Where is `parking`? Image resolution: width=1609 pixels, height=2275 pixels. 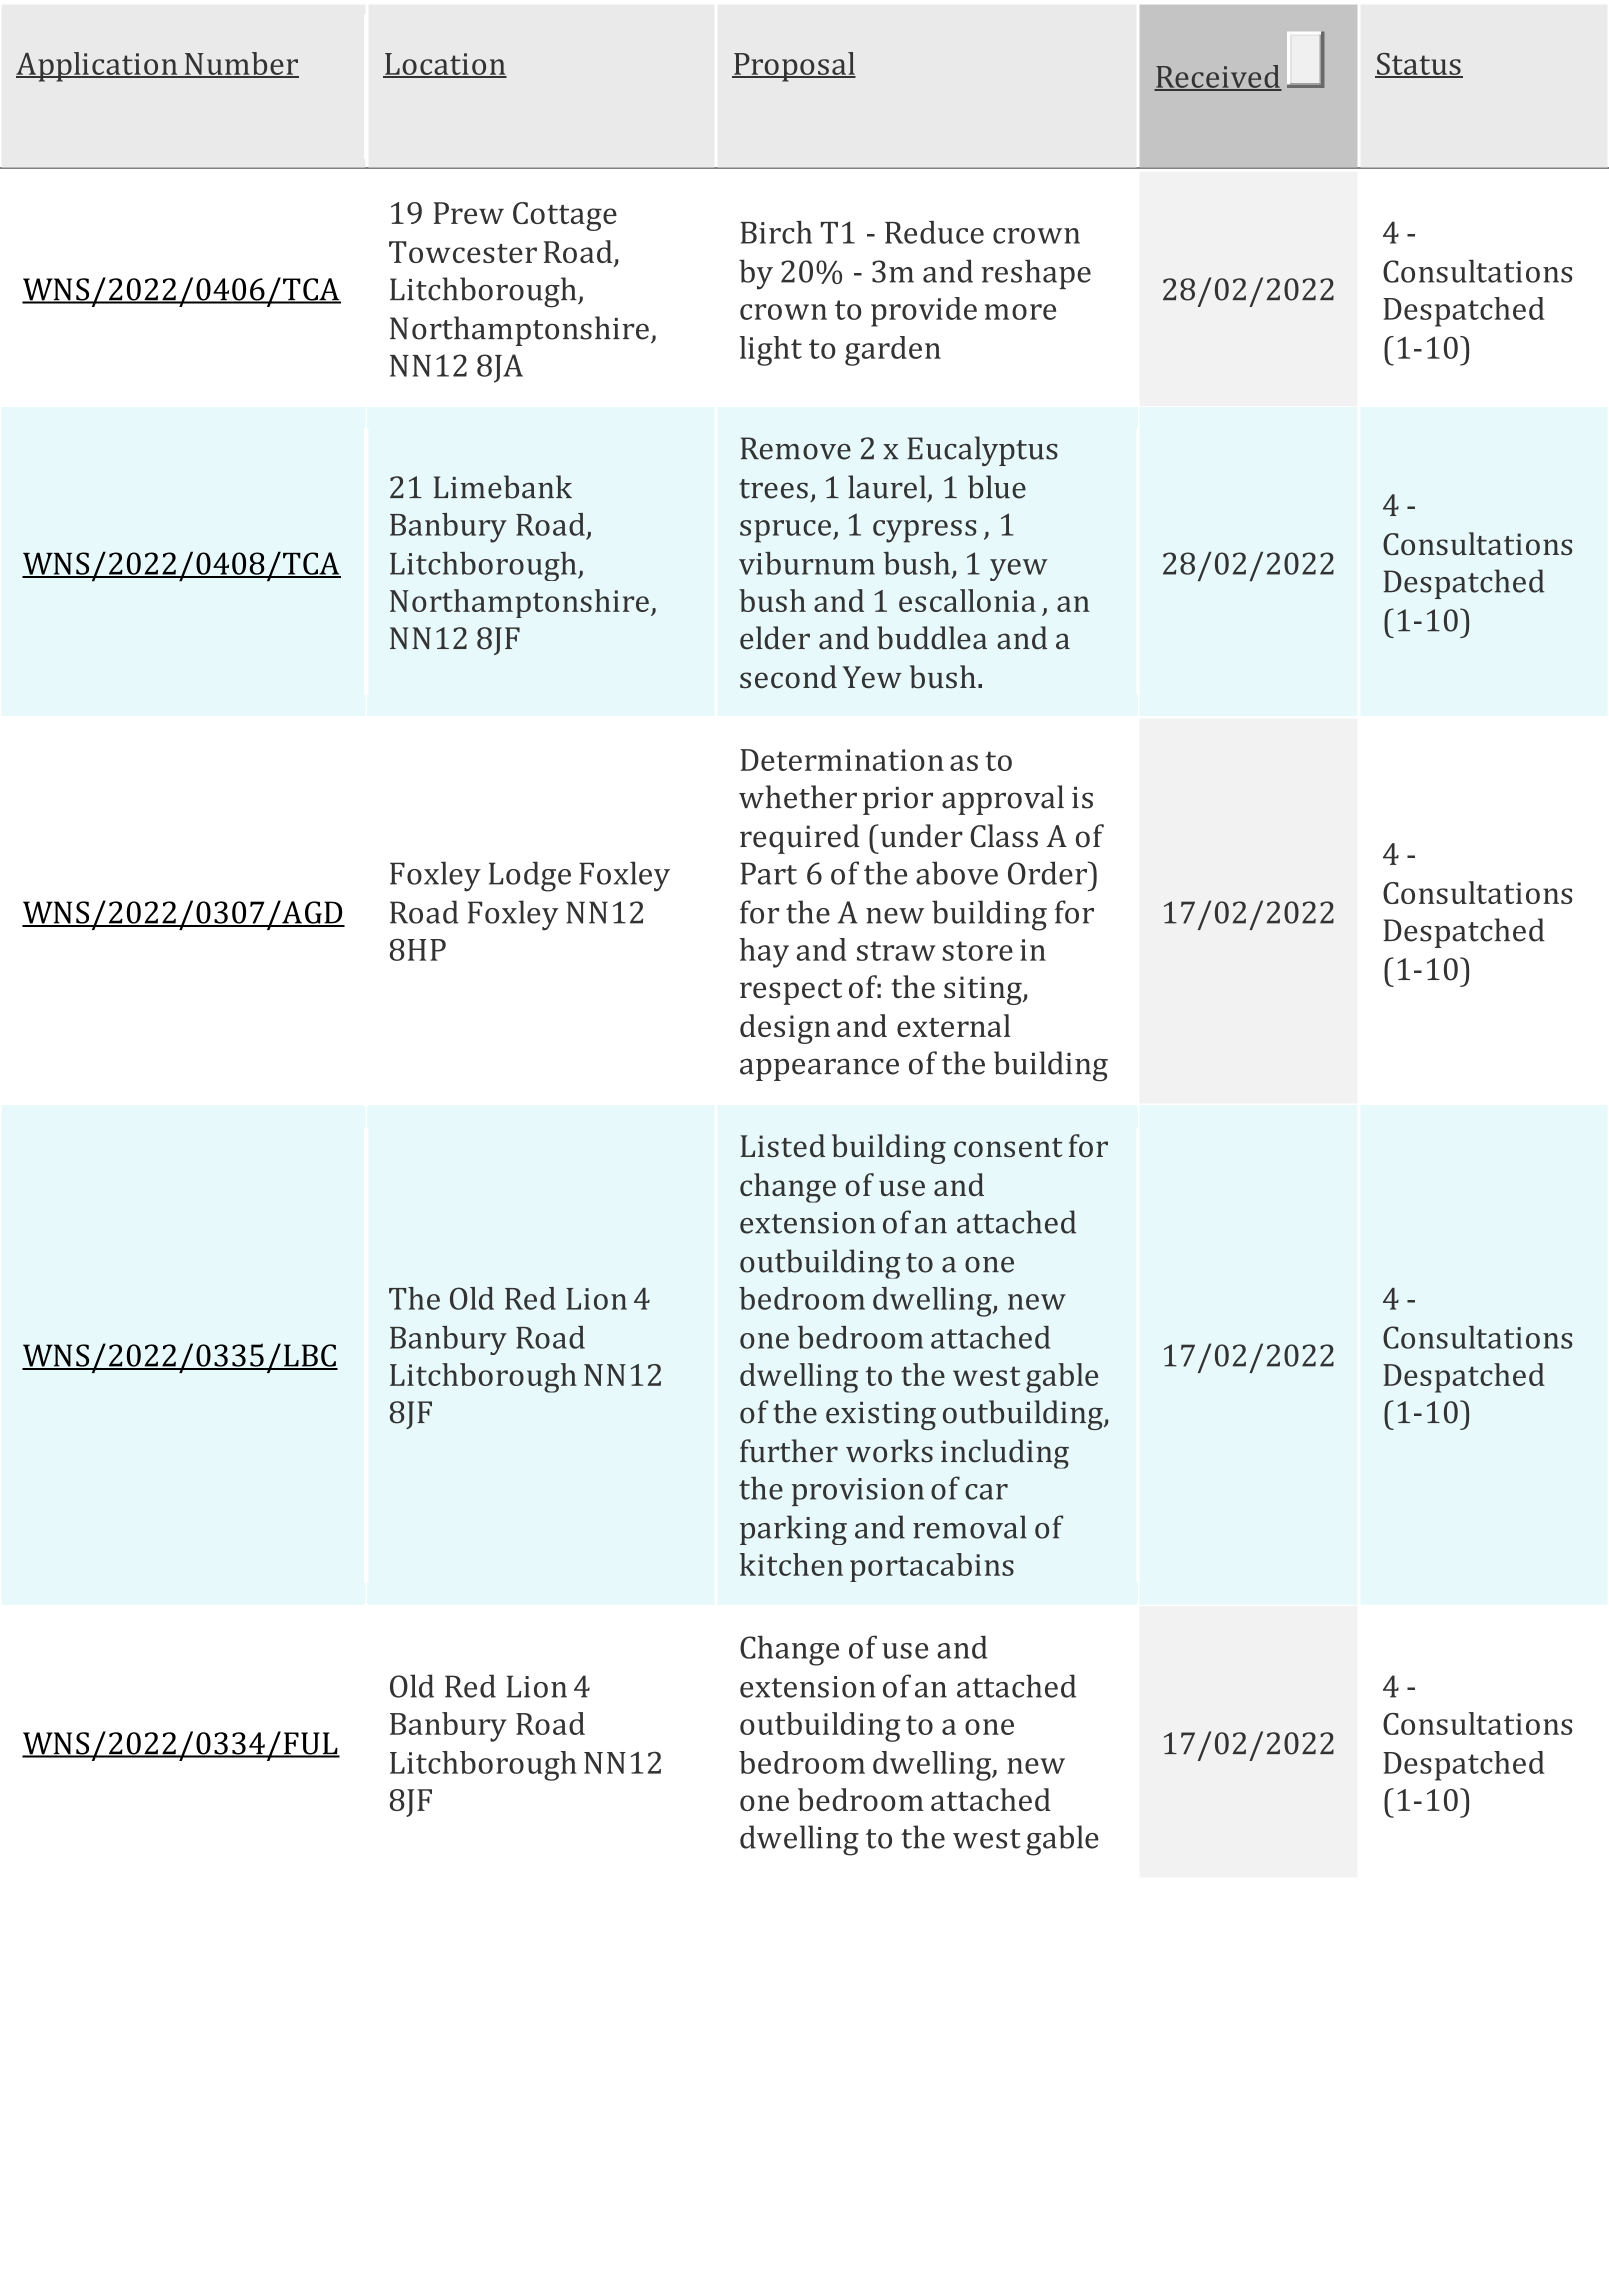 parking is located at coordinates (793, 1530).
